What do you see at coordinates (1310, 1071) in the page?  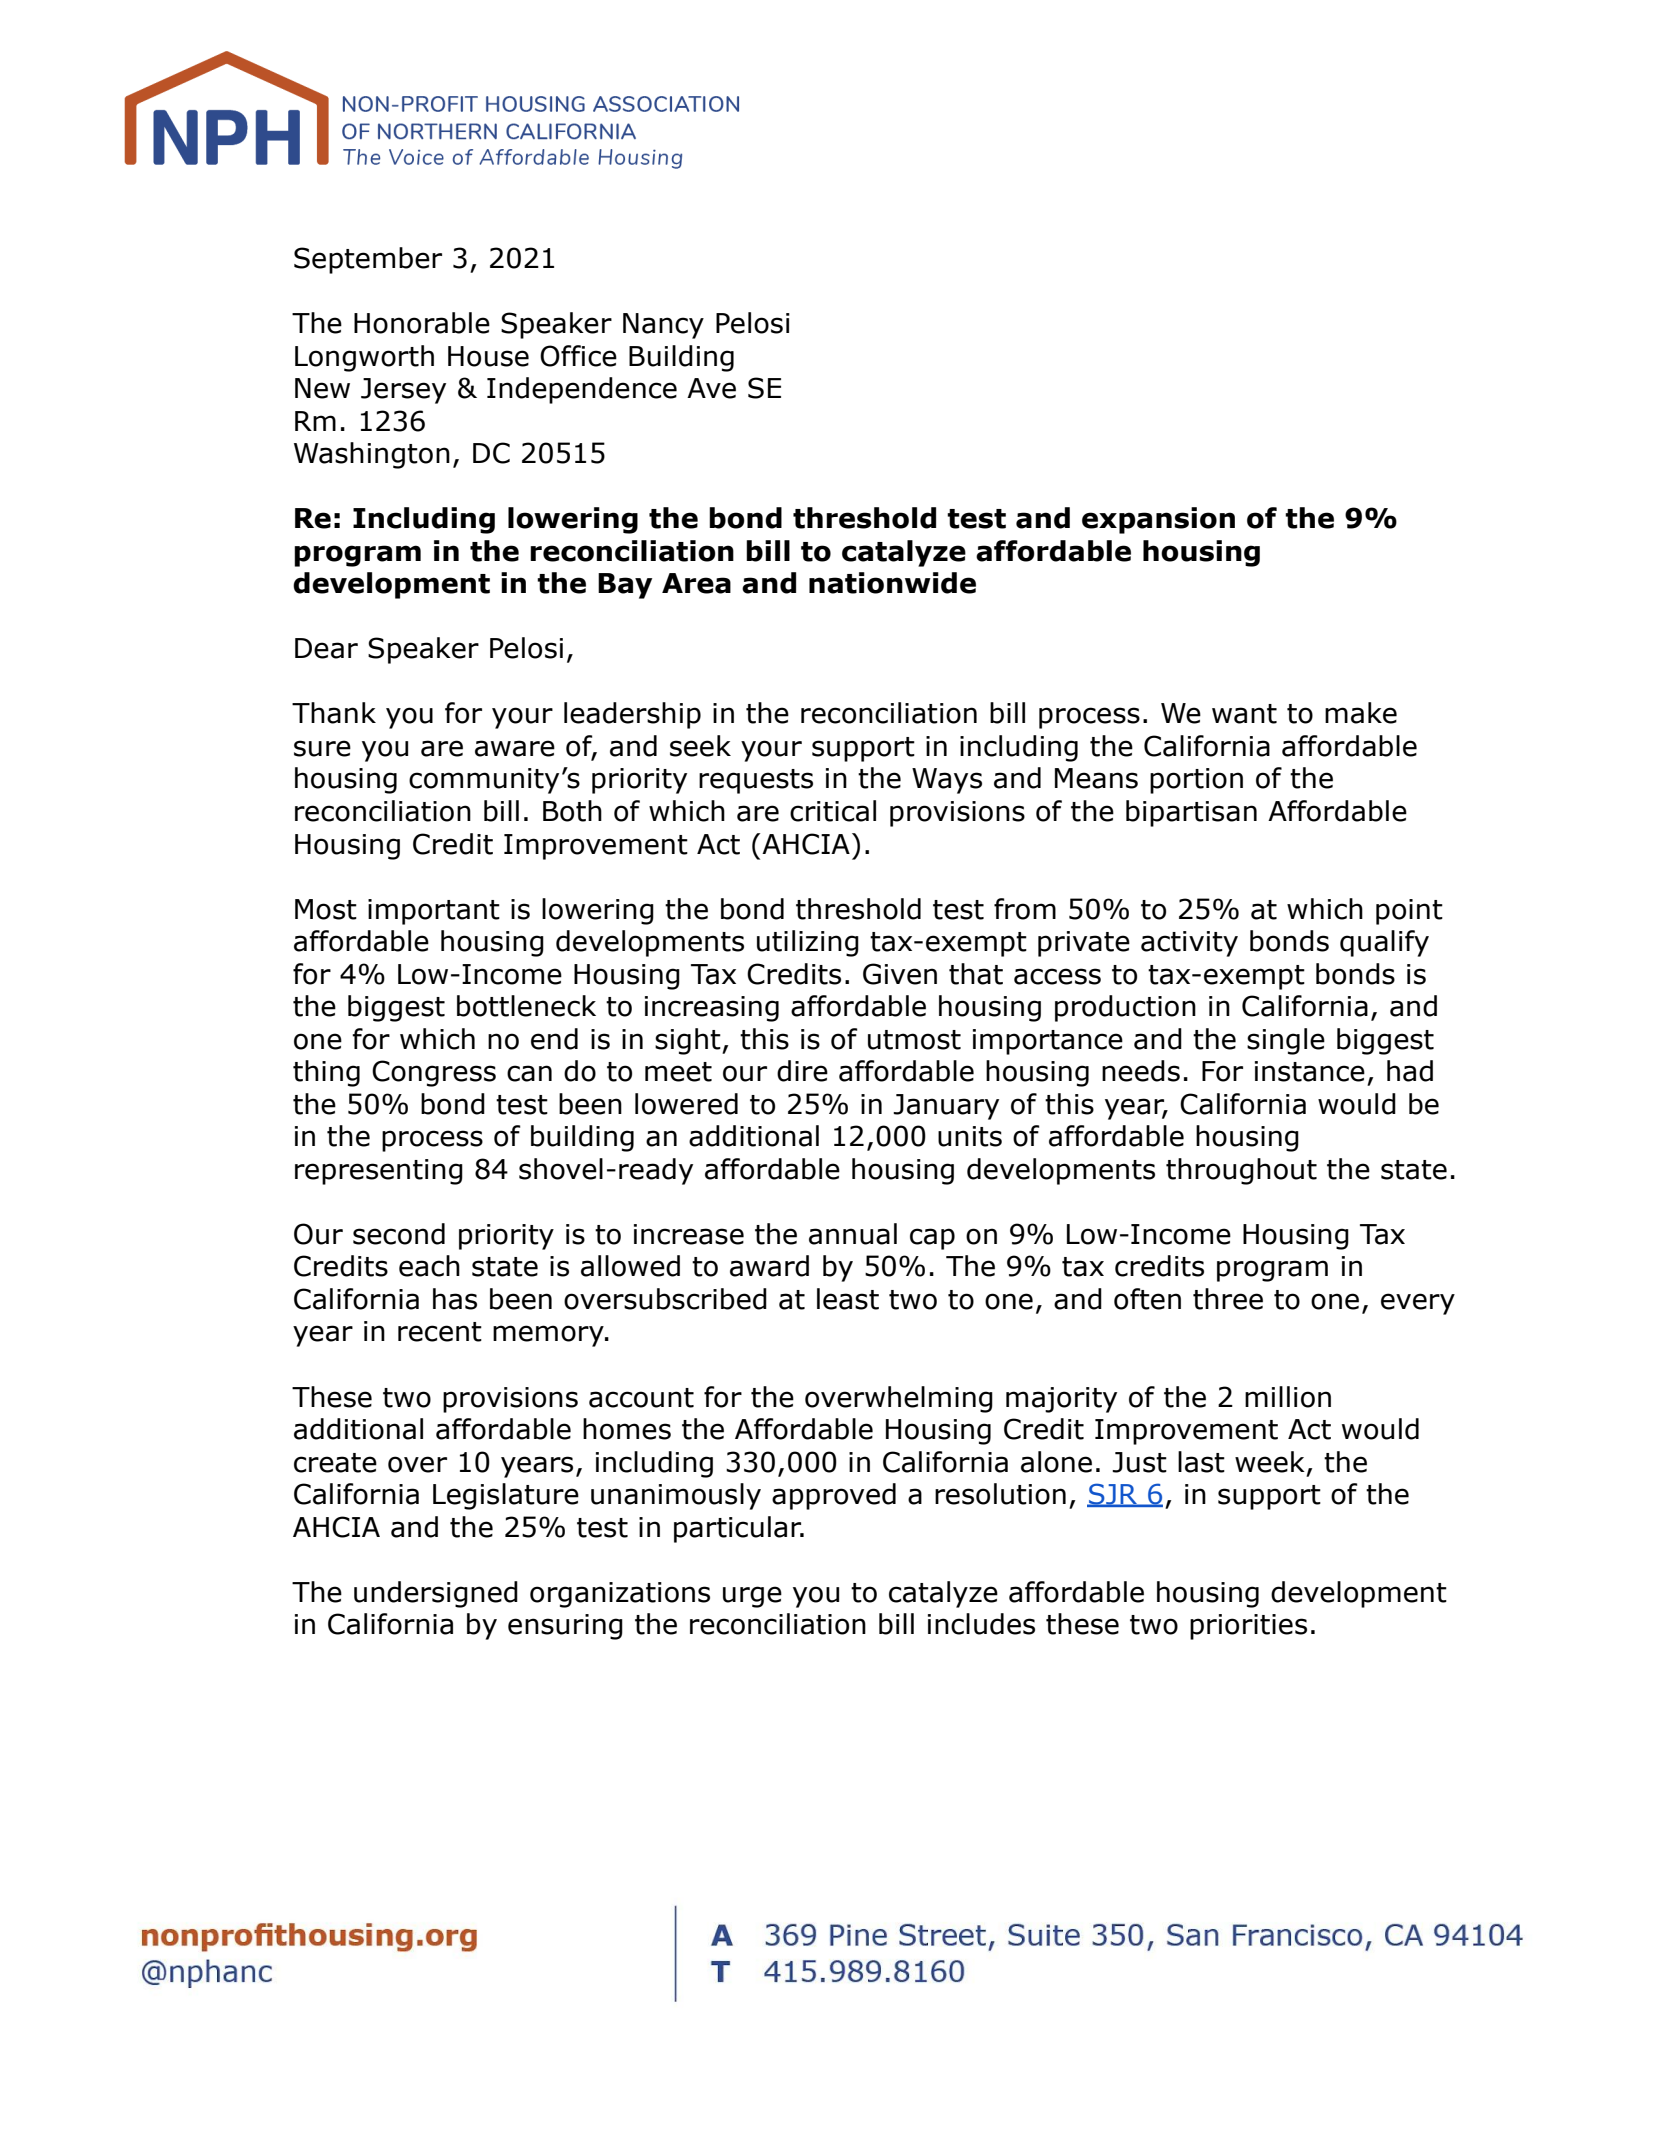 I see `instance` at bounding box center [1310, 1071].
